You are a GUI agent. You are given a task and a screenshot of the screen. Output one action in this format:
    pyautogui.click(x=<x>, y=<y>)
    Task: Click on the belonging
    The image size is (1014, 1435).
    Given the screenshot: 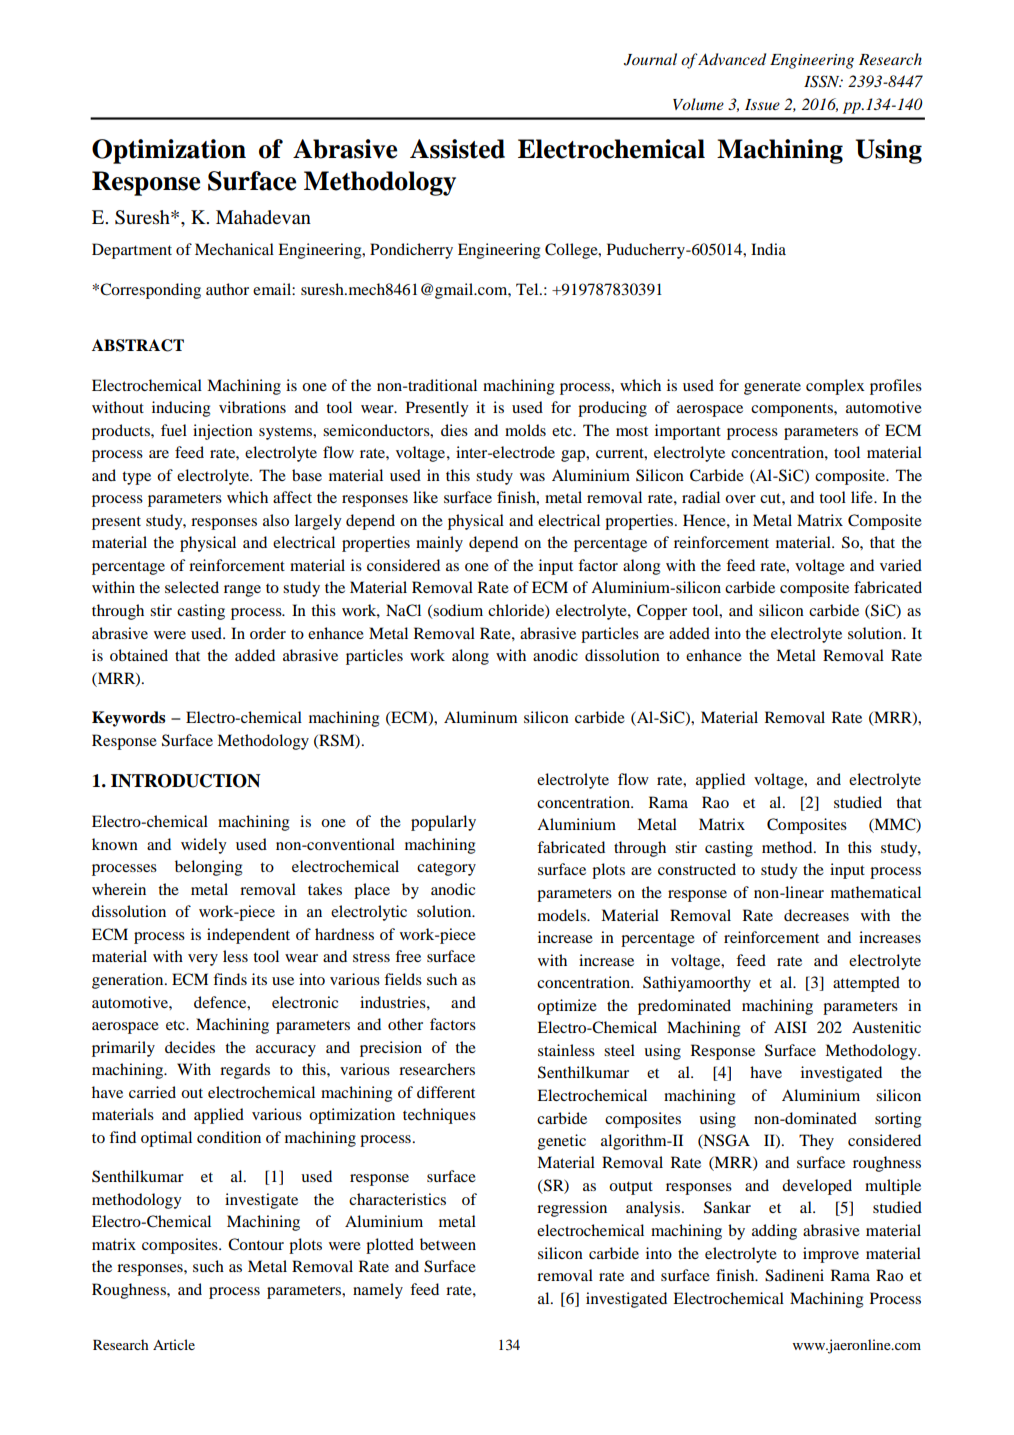 What is the action you would take?
    pyautogui.click(x=208, y=868)
